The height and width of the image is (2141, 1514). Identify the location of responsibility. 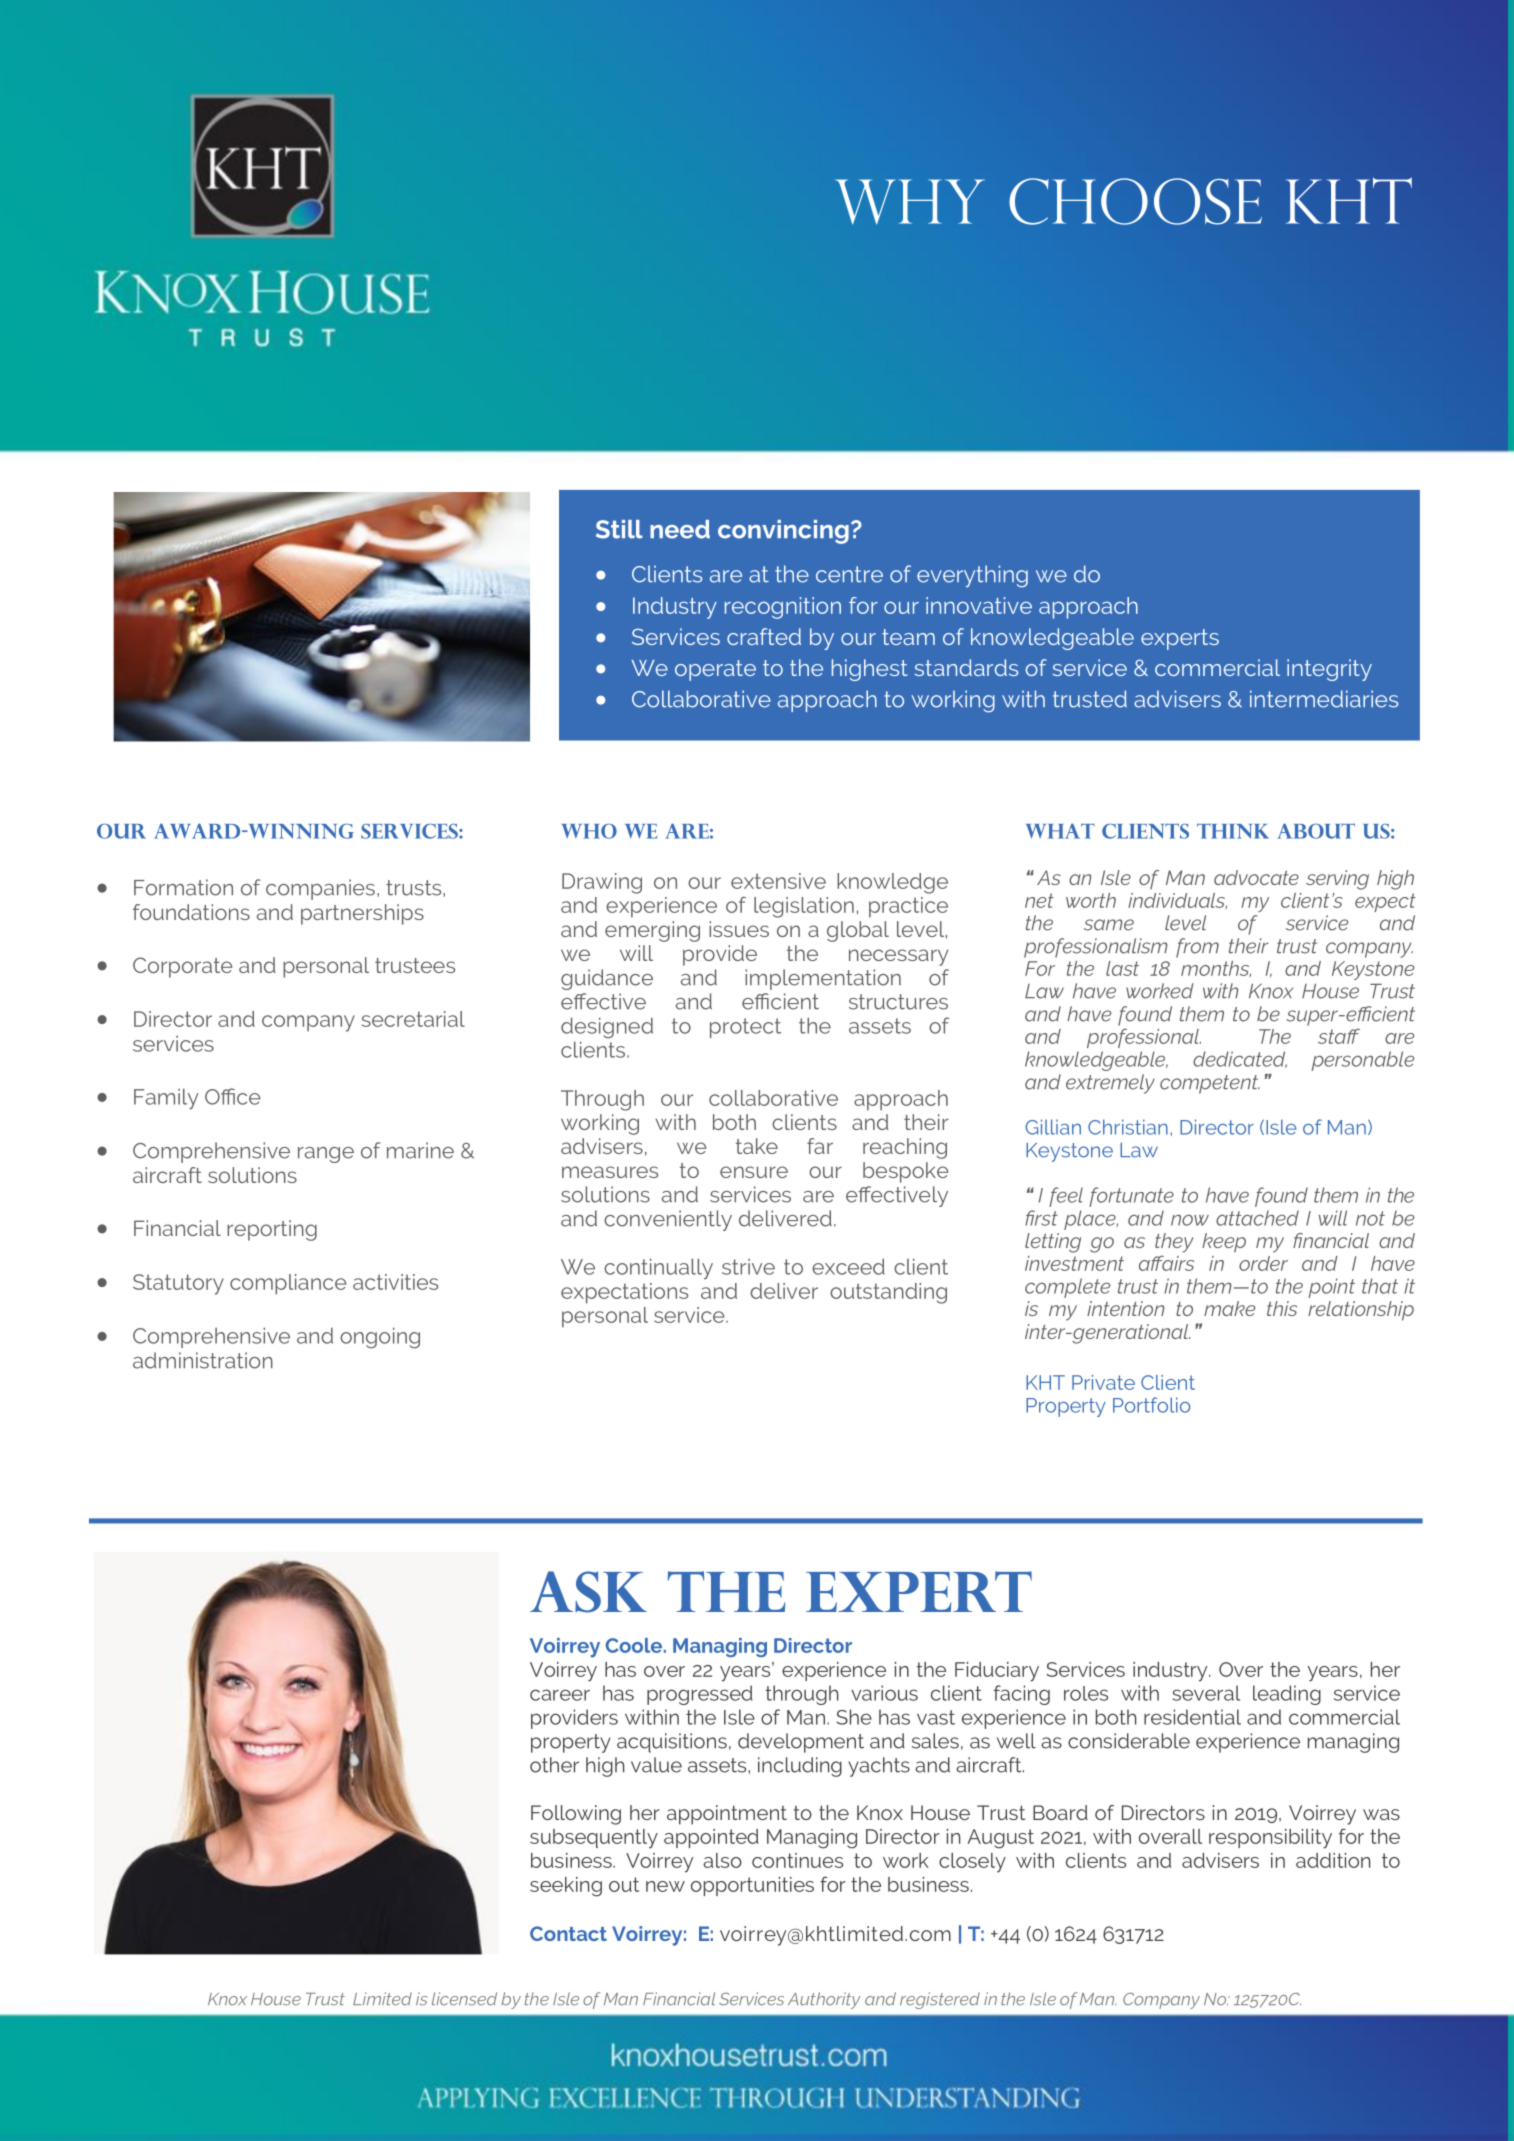
(1270, 1839).
